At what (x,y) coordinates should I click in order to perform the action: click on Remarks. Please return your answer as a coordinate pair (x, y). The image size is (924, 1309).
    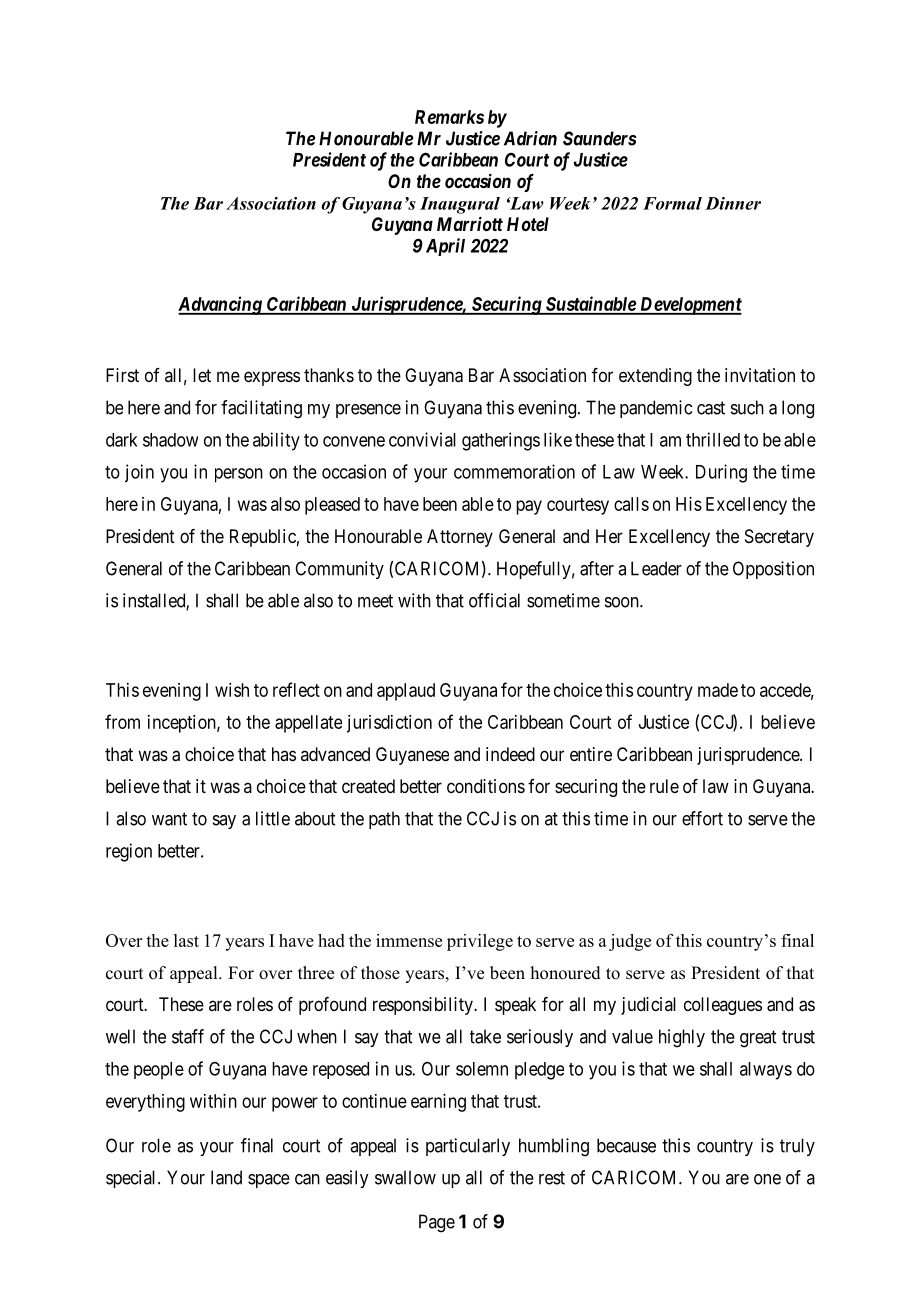
    Looking at the image, I should click on (449, 117).
